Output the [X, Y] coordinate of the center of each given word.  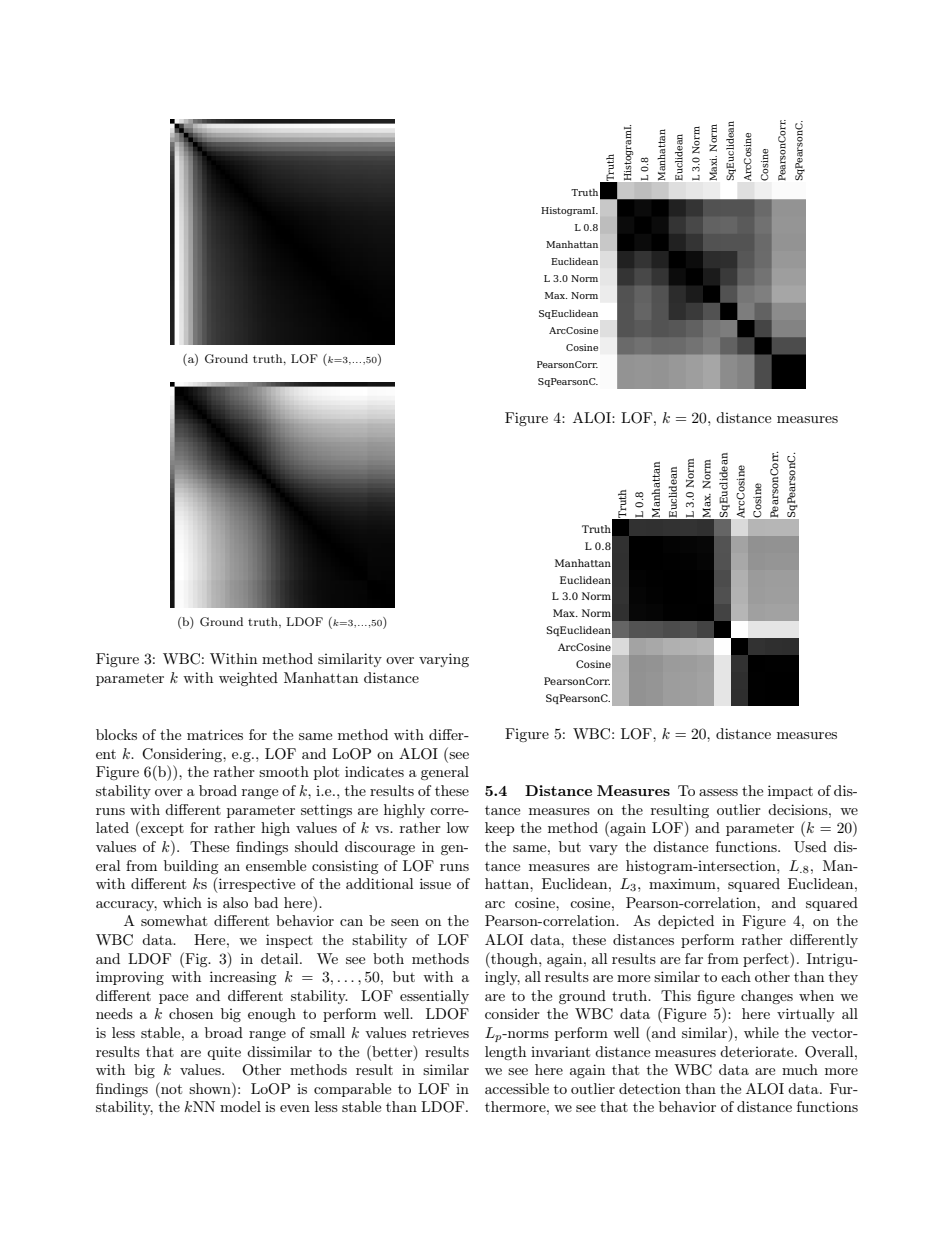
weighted [248, 679]
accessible [517, 1088]
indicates [374, 771]
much [800, 1069]
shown [211, 1088]
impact [790, 792]
